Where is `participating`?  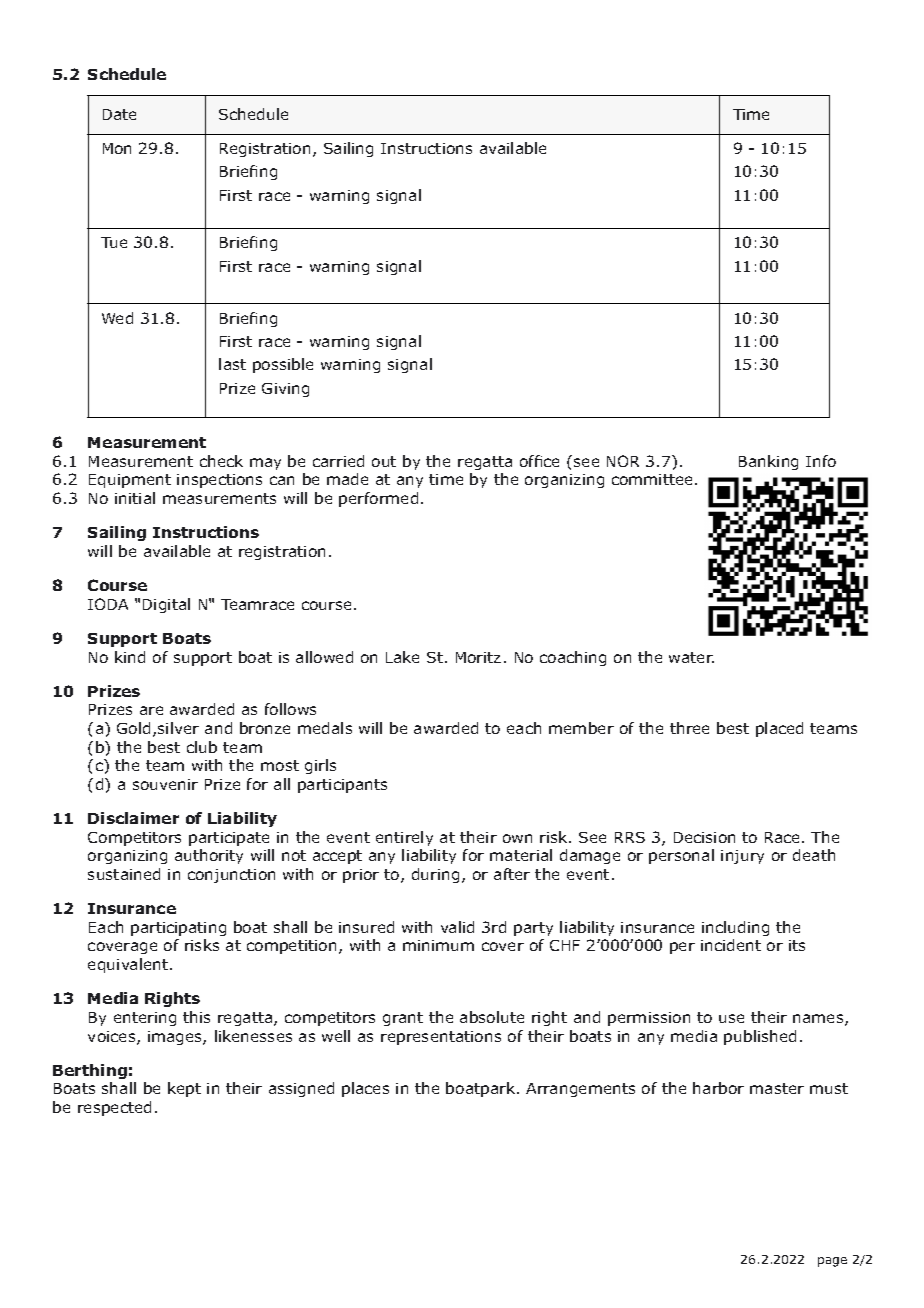 participating is located at coordinates (178, 929).
